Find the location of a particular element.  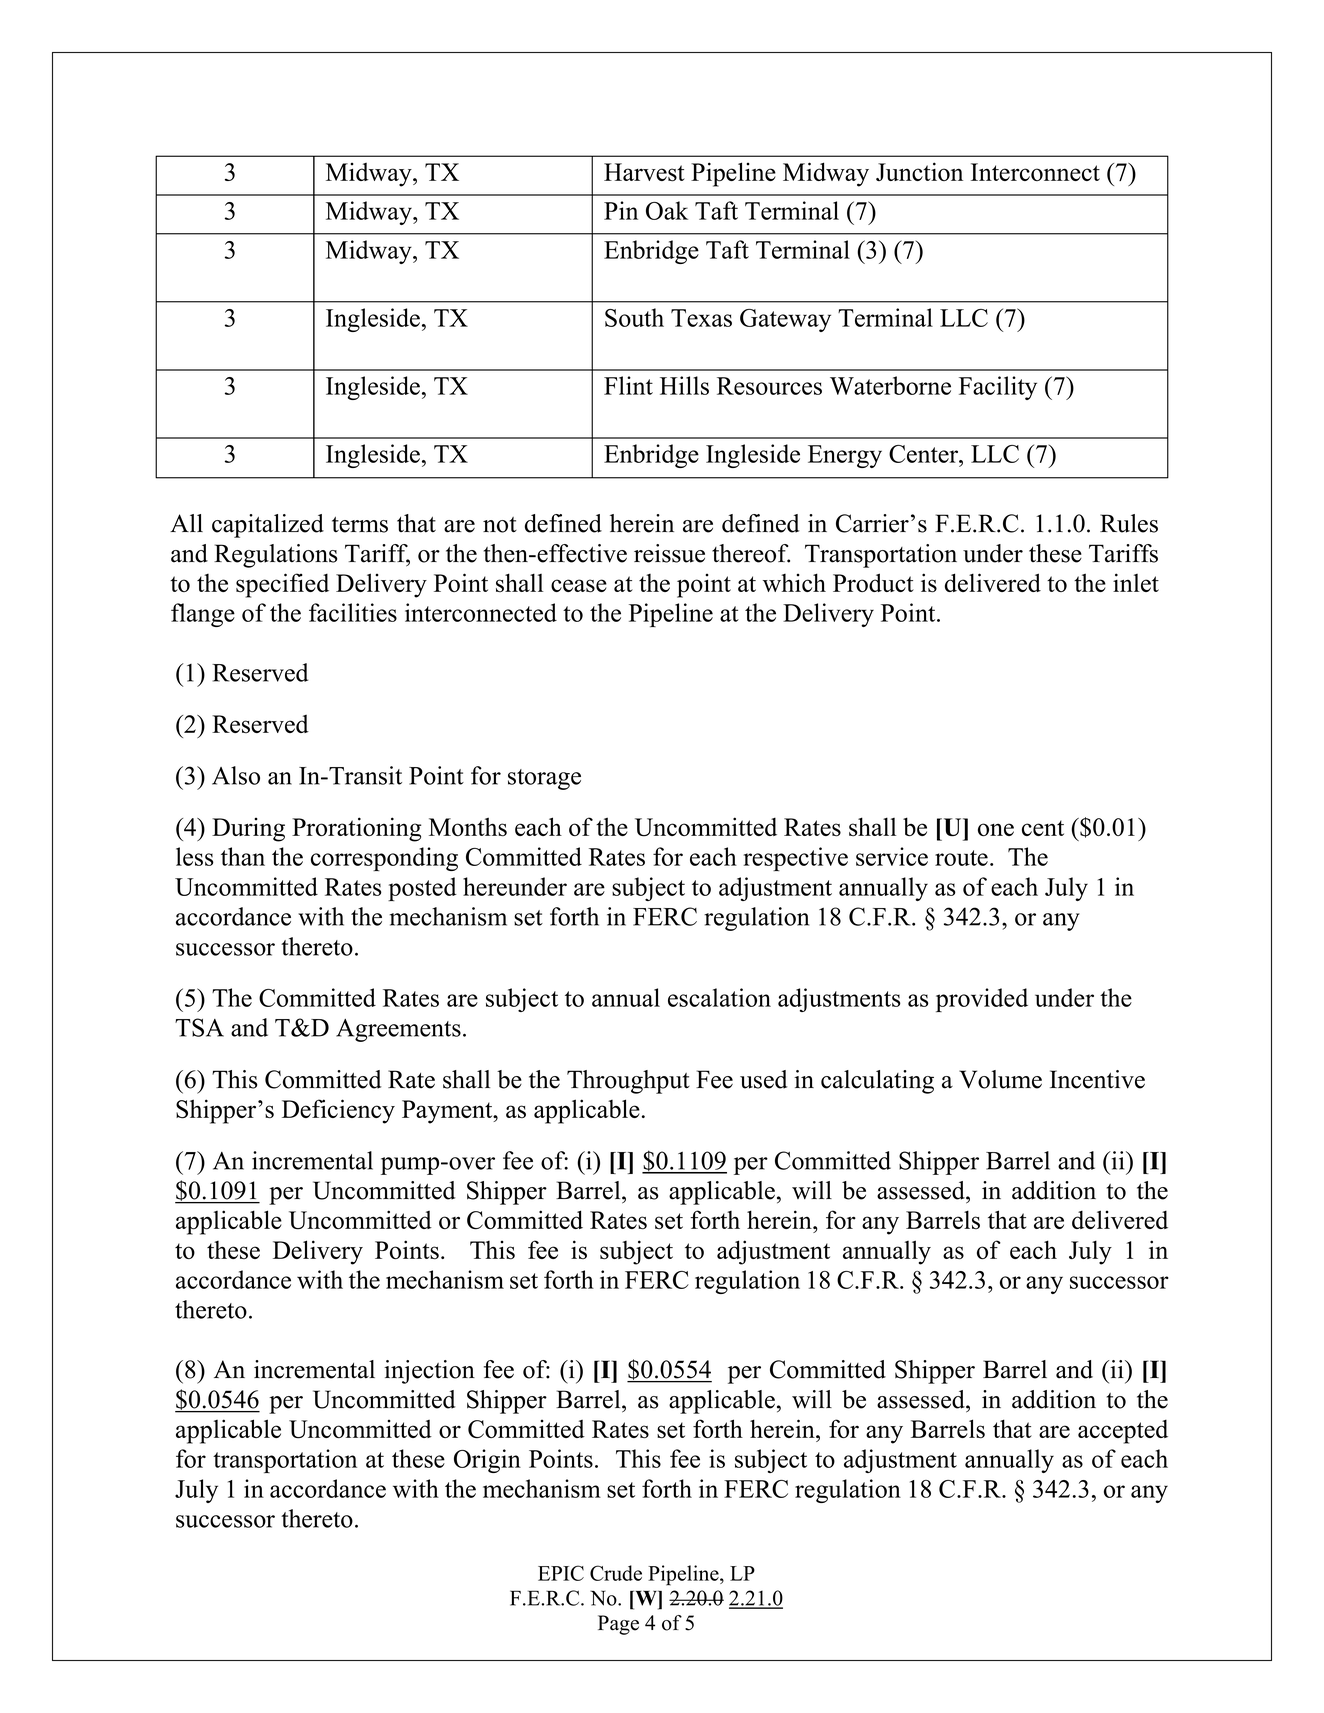

than is located at coordinates (243, 856).
